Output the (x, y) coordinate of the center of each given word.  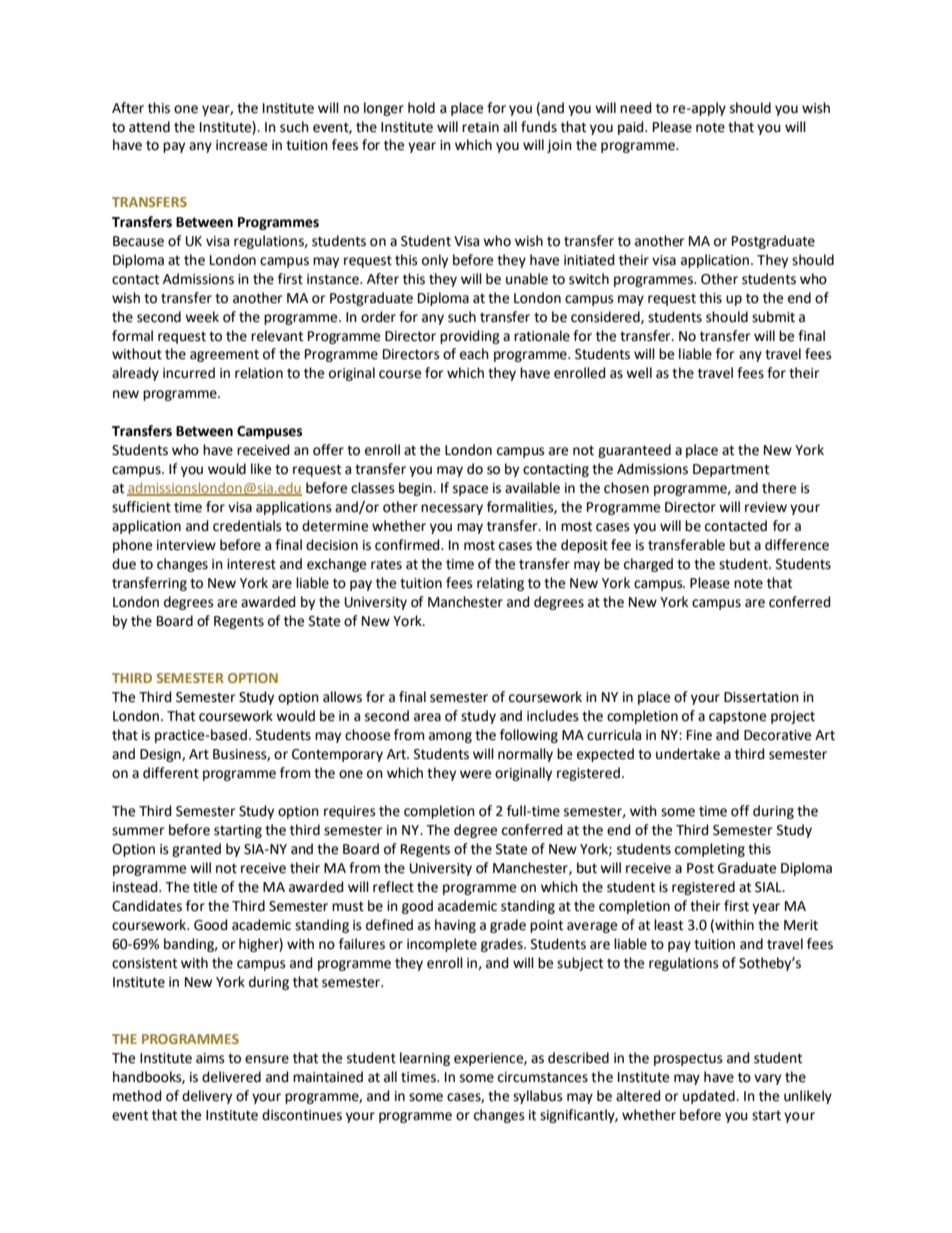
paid (632, 128)
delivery (207, 1097)
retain (480, 127)
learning (425, 1059)
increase (241, 145)
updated (710, 1097)
